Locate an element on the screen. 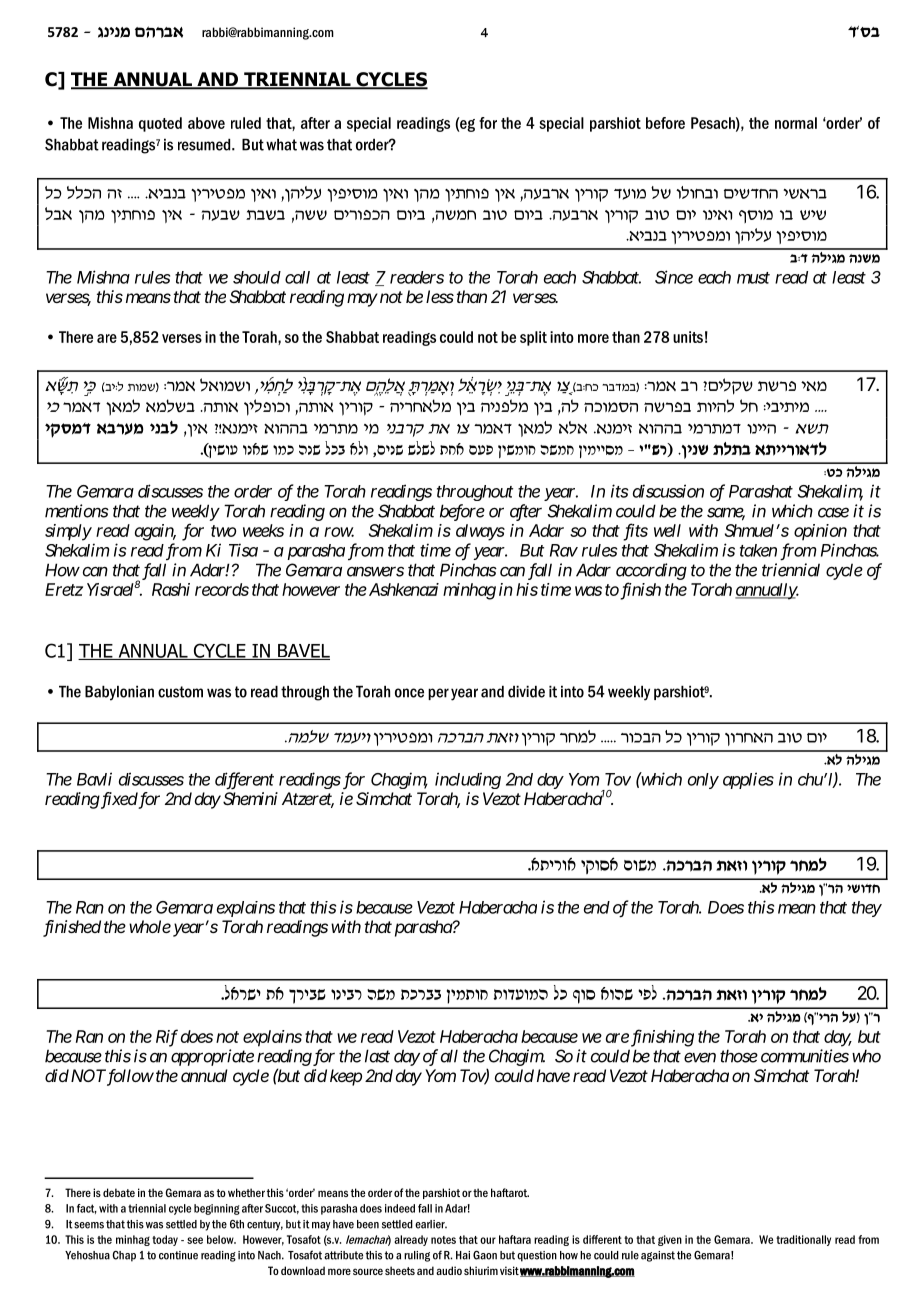 The height and width of the screenshot is (1308, 924). applies is located at coordinates (748, 780).
